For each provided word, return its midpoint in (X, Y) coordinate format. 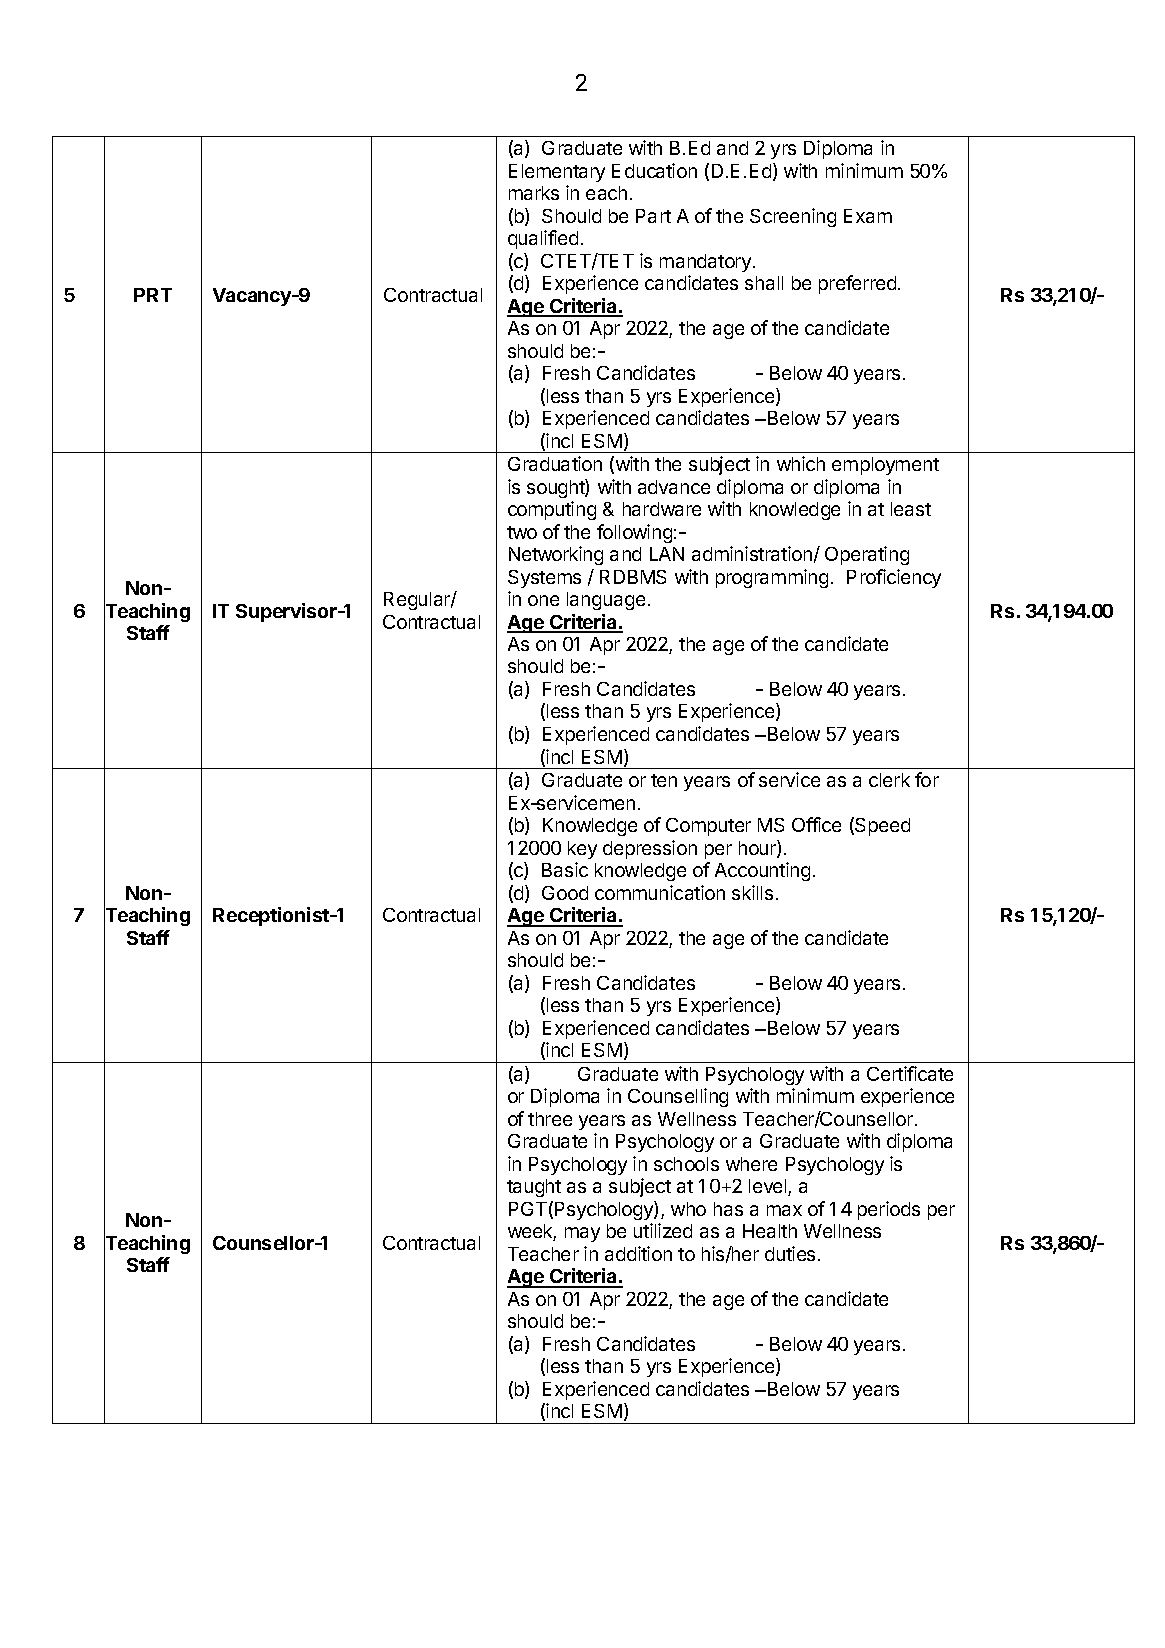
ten (664, 780)
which (801, 463)
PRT (153, 295)
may (582, 1234)
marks (534, 193)
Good (565, 893)
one (543, 600)
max (784, 1210)
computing (552, 510)
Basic (565, 869)
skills (752, 892)
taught (534, 1188)
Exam (868, 216)
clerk (889, 780)
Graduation (555, 463)
